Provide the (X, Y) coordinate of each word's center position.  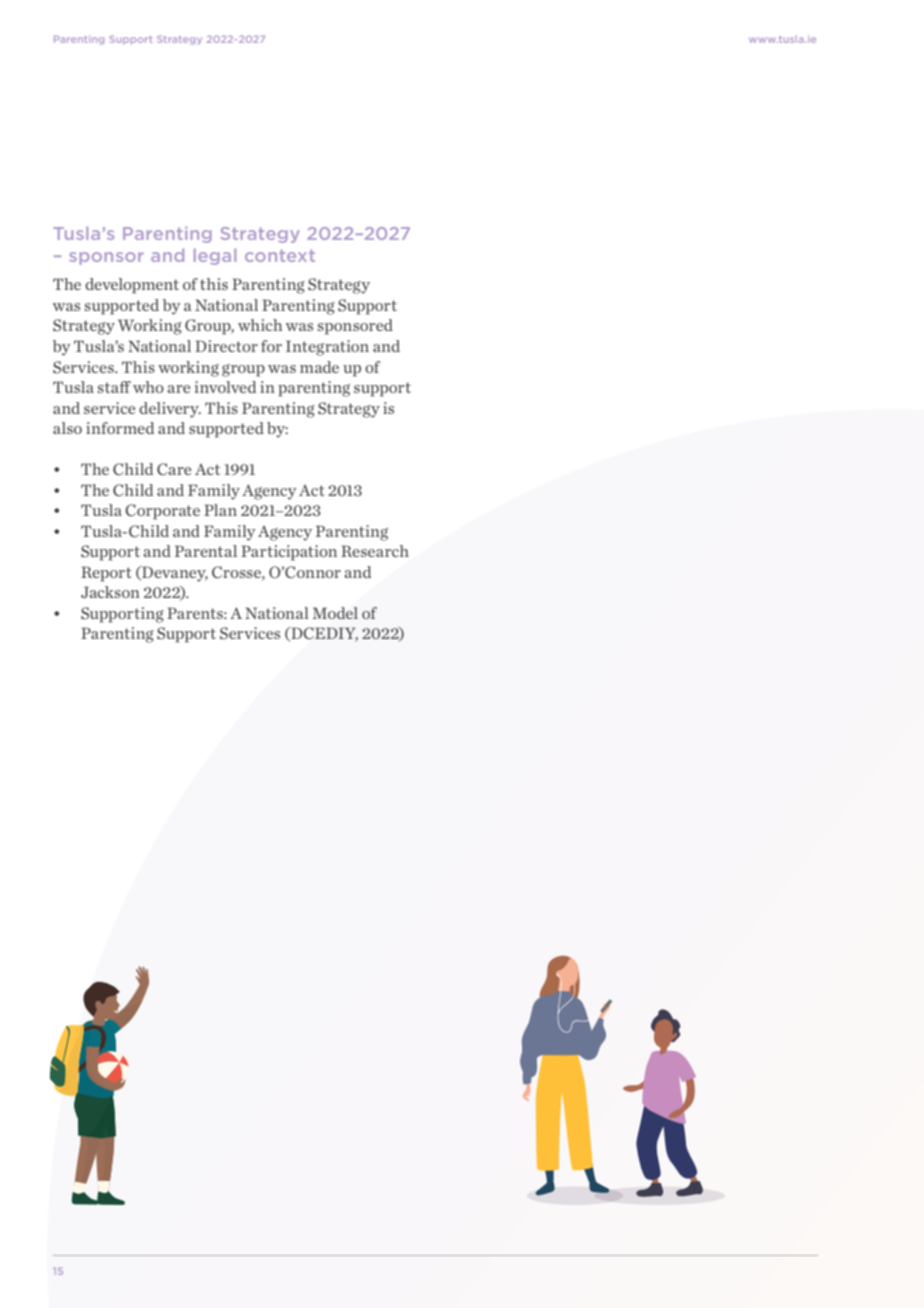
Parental (206, 551)
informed (120, 428)
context (280, 256)
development (132, 286)
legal (215, 256)
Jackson (110, 592)
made (319, 367)
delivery (170, 410)
